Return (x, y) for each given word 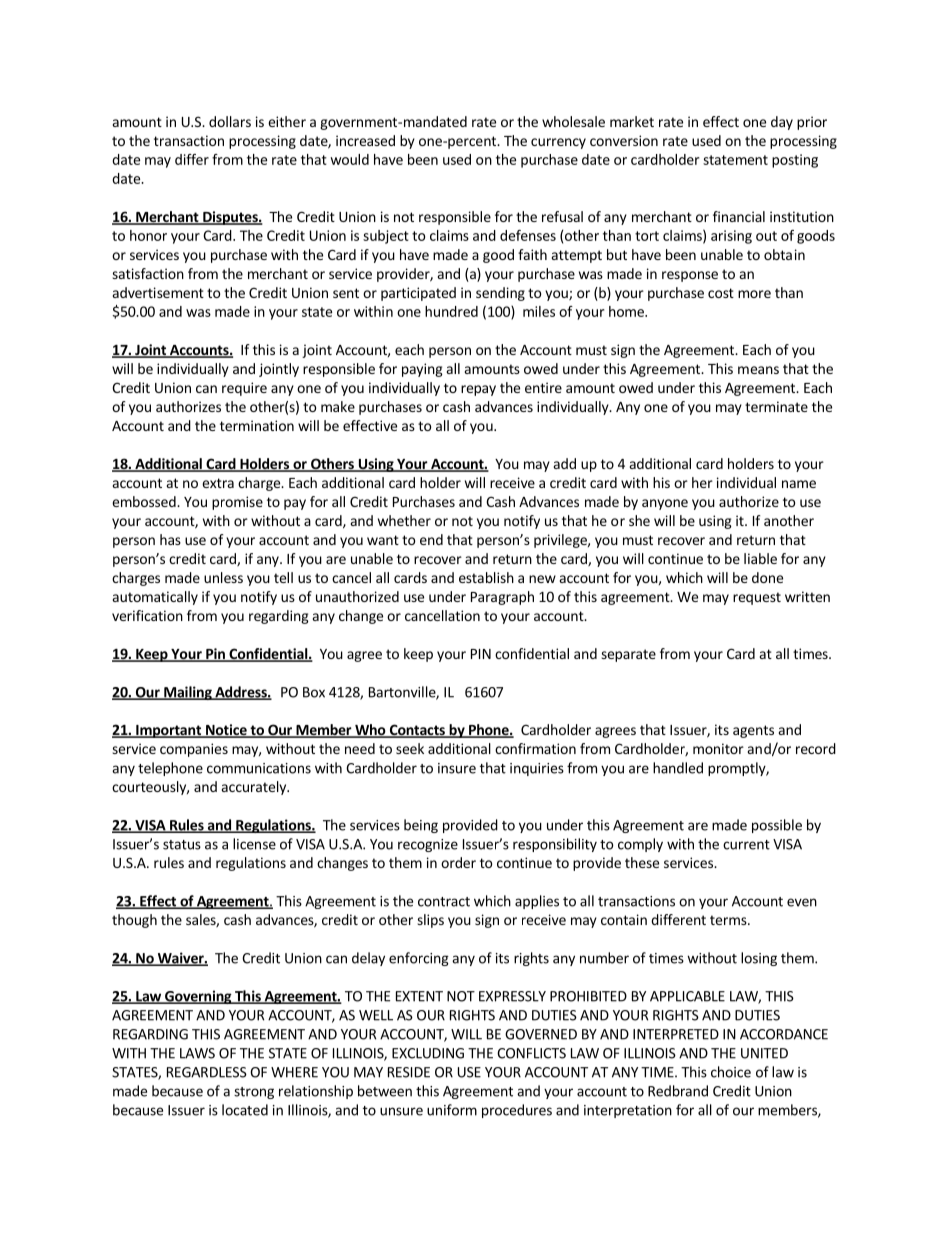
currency (558, 143)
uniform (452, 1110)
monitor (718, 748)
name (799, 484)
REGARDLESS (207, 1072)
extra (218, 483)
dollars (230, 121)
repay (478, 390)
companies (194, 750)
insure (457, 768)
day (782, 123)
